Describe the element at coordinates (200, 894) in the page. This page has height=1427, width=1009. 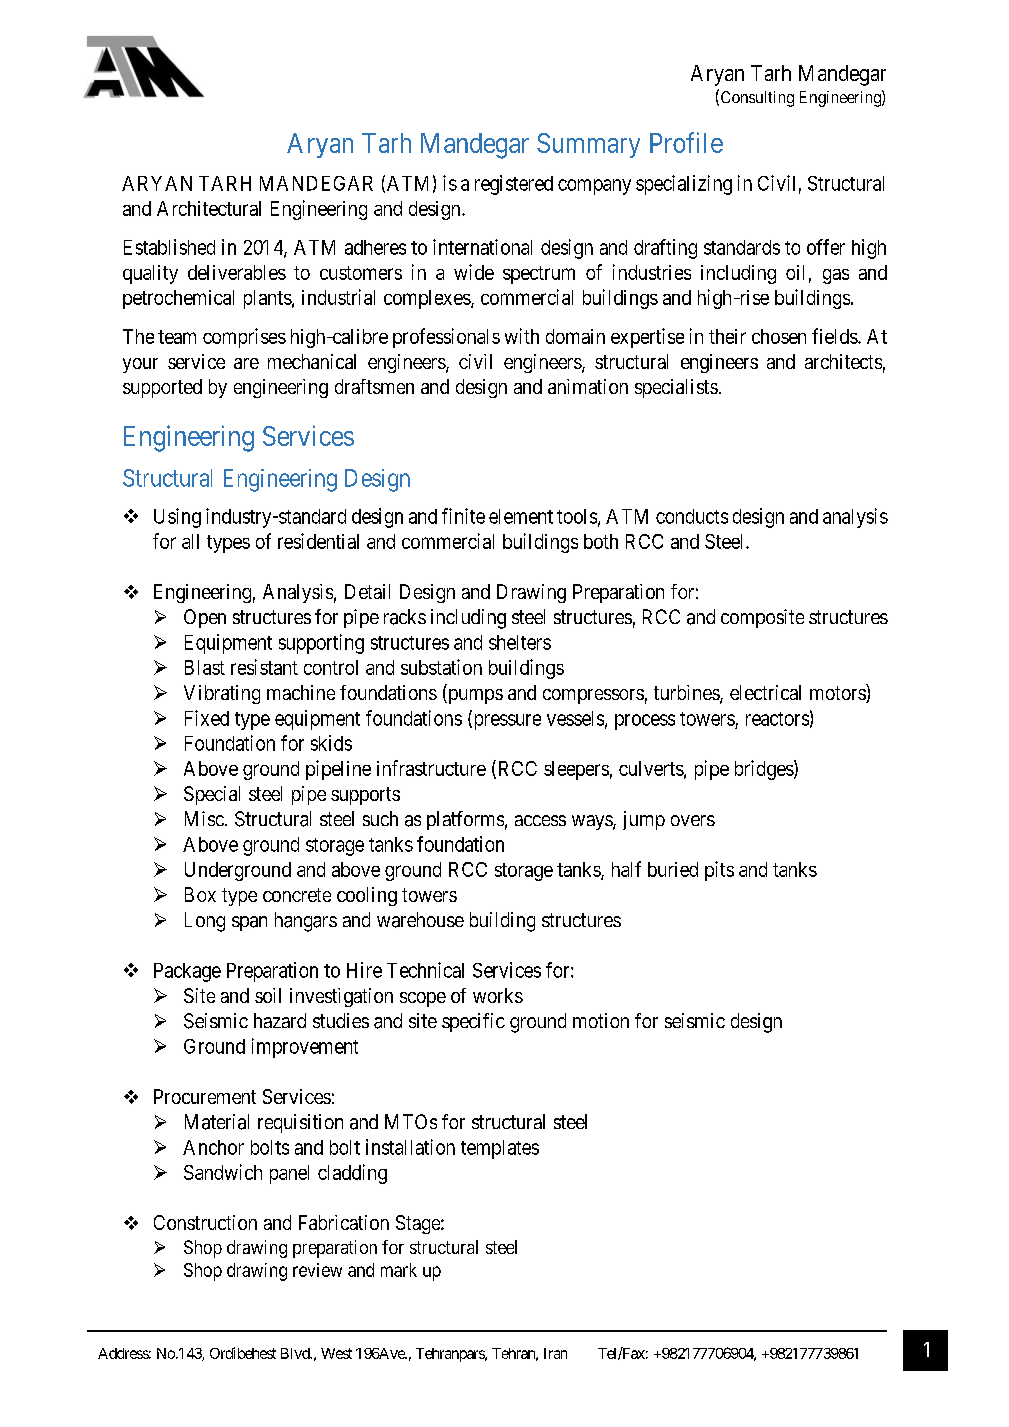
I see `Box` at that location.
